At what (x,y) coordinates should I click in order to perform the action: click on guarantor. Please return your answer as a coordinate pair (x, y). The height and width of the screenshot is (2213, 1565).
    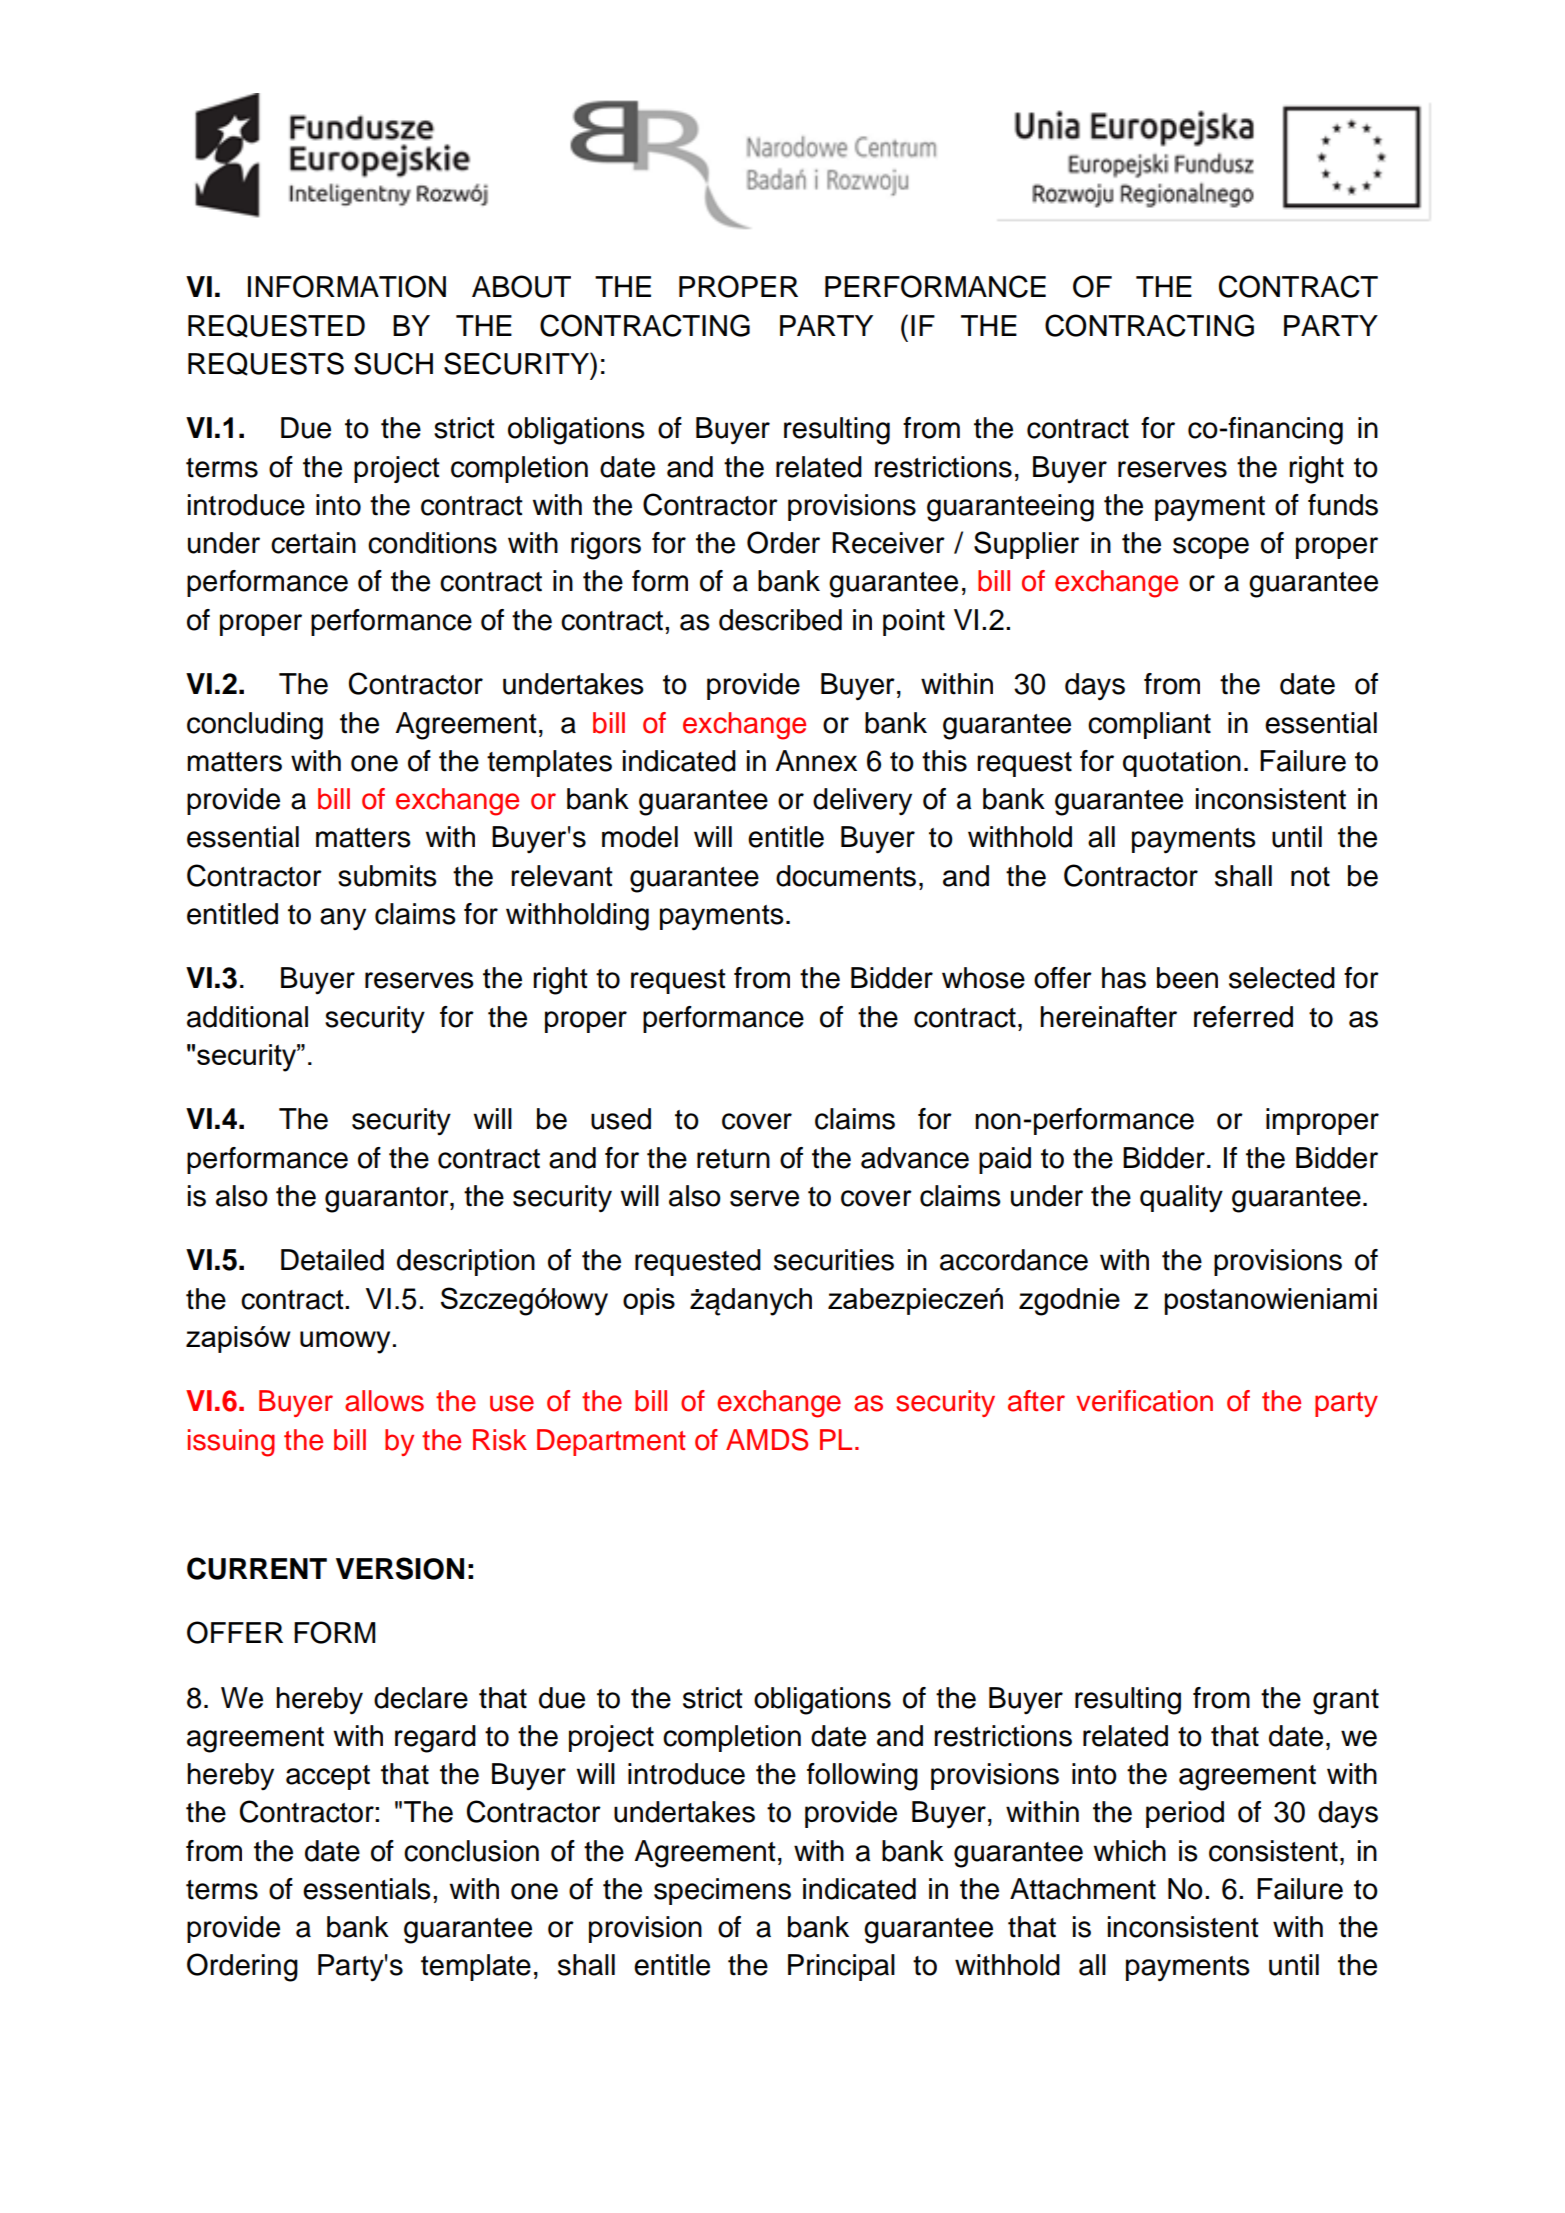
    Looking at the image, I should click on (388, 1200).
